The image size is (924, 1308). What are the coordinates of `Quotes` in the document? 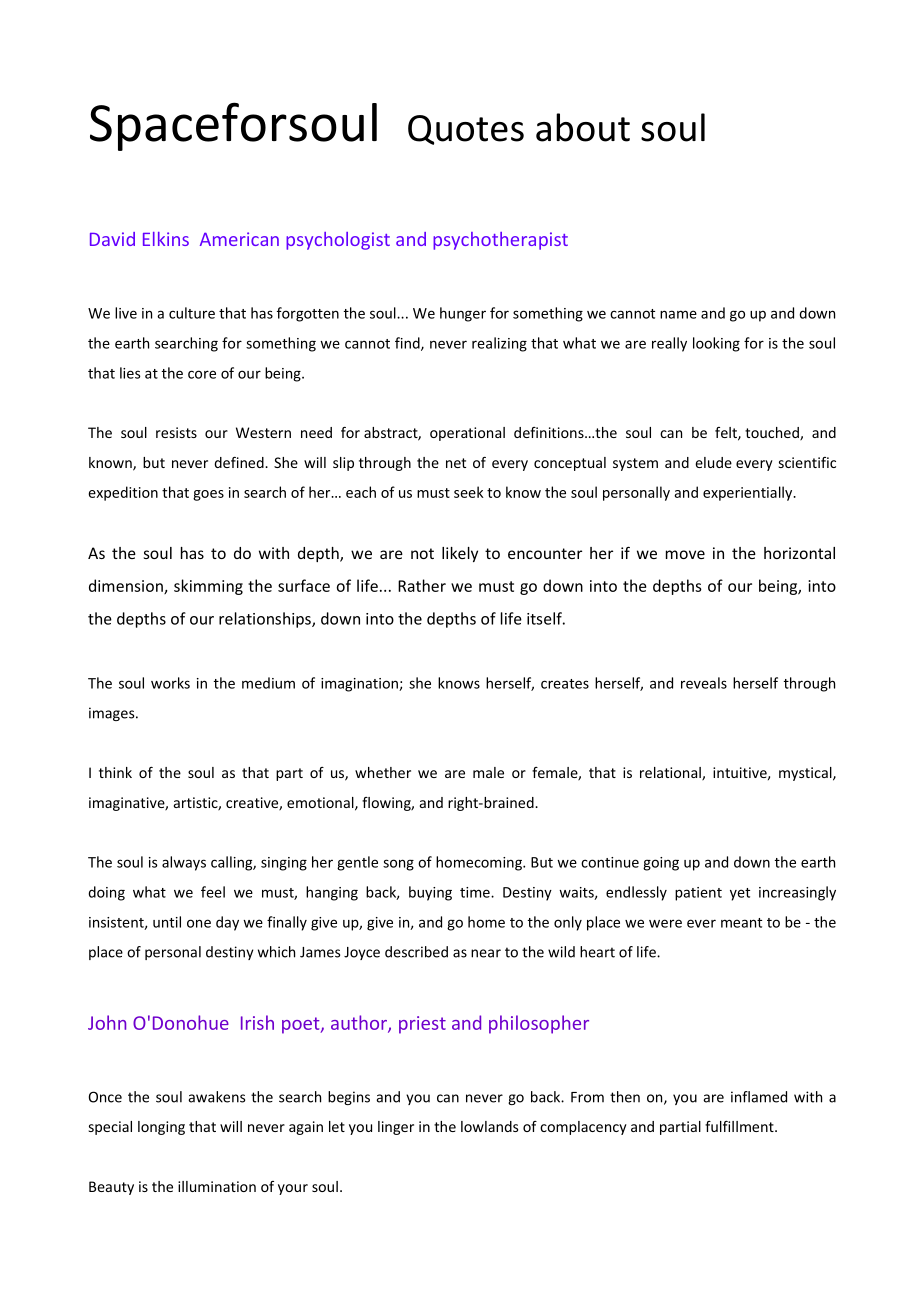 It's located at (466, 130).
